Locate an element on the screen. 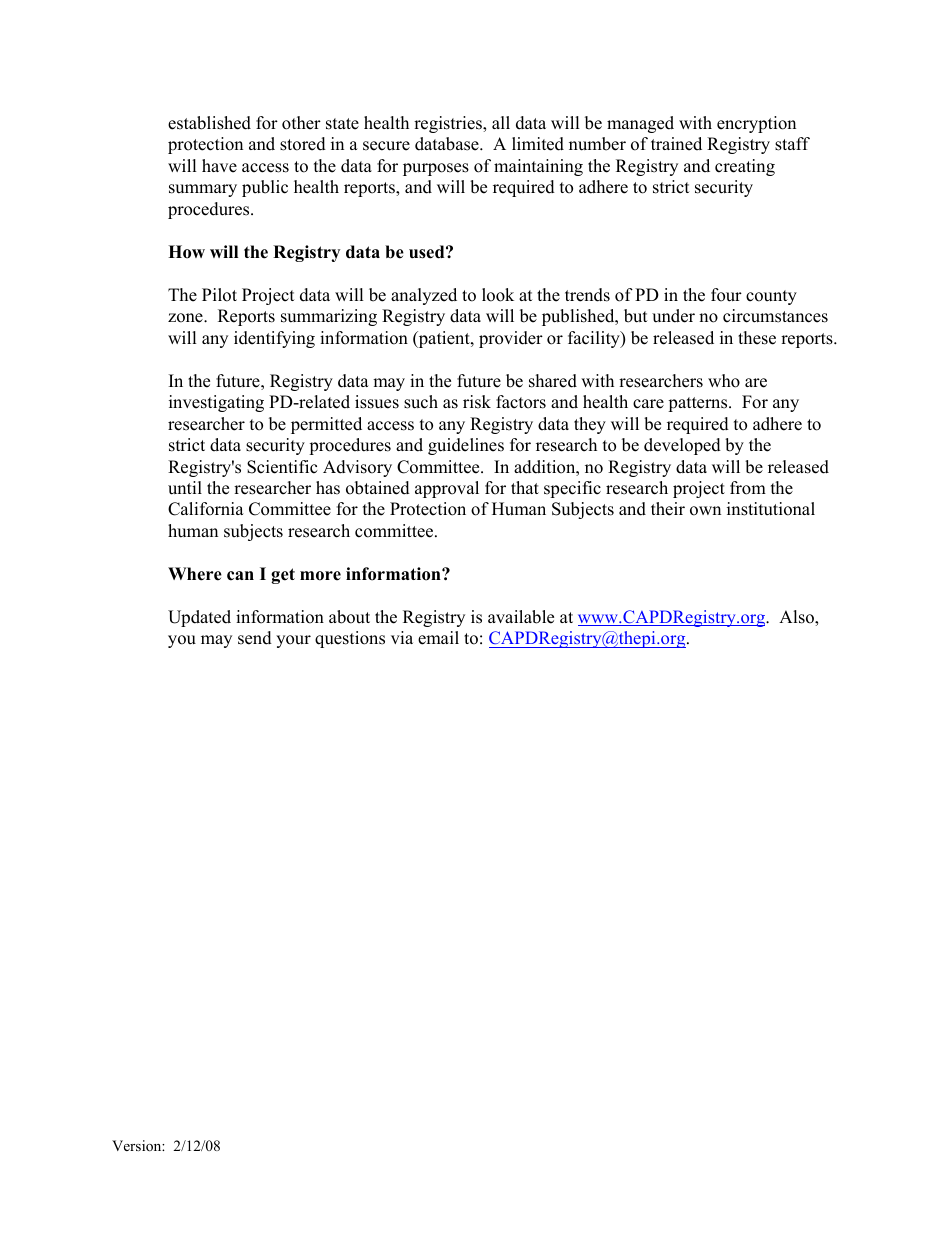 This screenshot has width=952, height=1233. encryption is located at coordinates (756, 124).
